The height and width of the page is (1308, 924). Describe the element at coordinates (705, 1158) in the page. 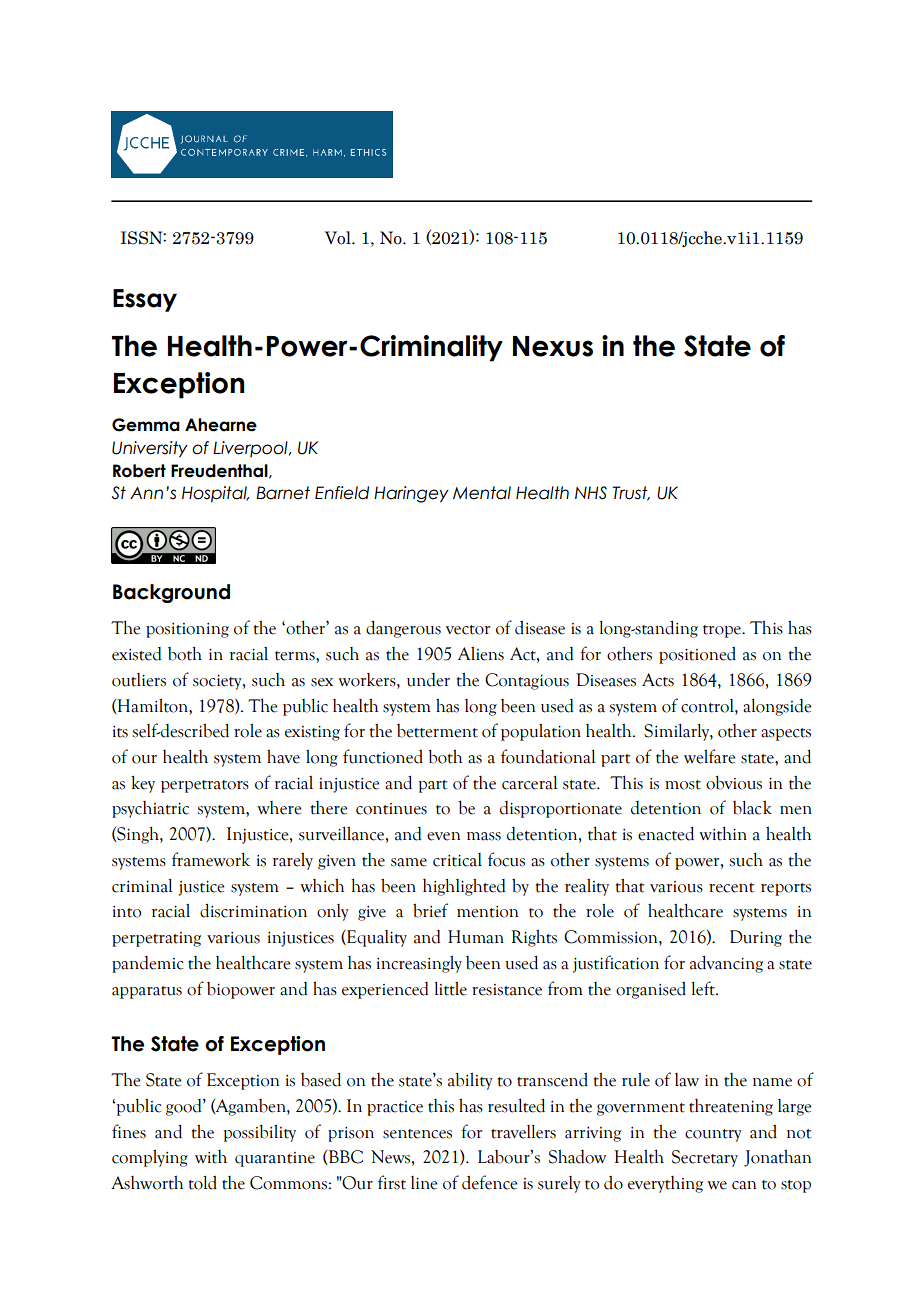

I see `Secretary` at that location.
